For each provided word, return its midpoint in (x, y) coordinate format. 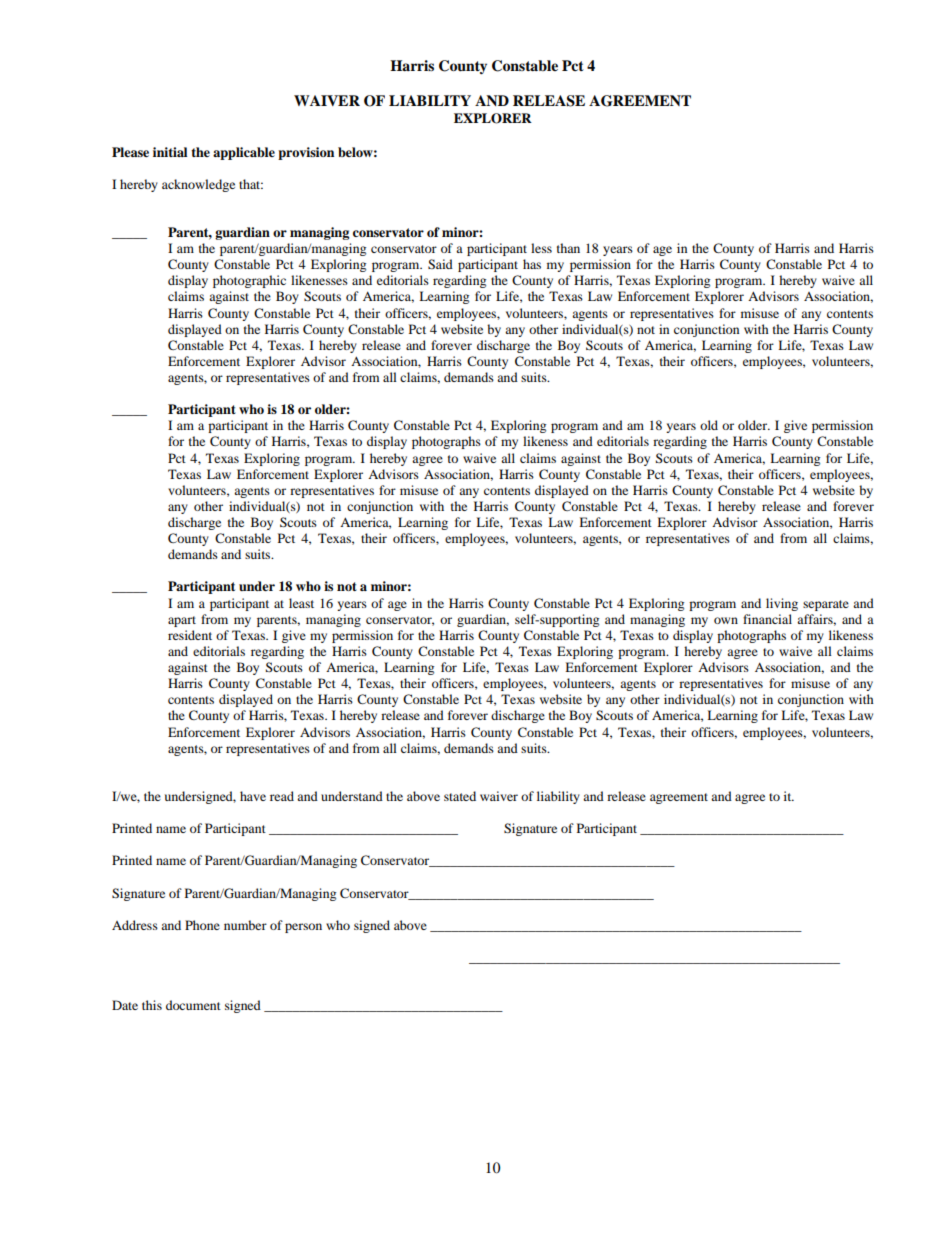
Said (440, 264)
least (301, 603)
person (303, 928)
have (253, 796)
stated (460, 796)
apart (182, 621)
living (782, 604)
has (532, 264)
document (193, 1005)
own (726, 620)
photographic (249, 281)
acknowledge (198, 185)
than (568, 248)
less (541, 248)
